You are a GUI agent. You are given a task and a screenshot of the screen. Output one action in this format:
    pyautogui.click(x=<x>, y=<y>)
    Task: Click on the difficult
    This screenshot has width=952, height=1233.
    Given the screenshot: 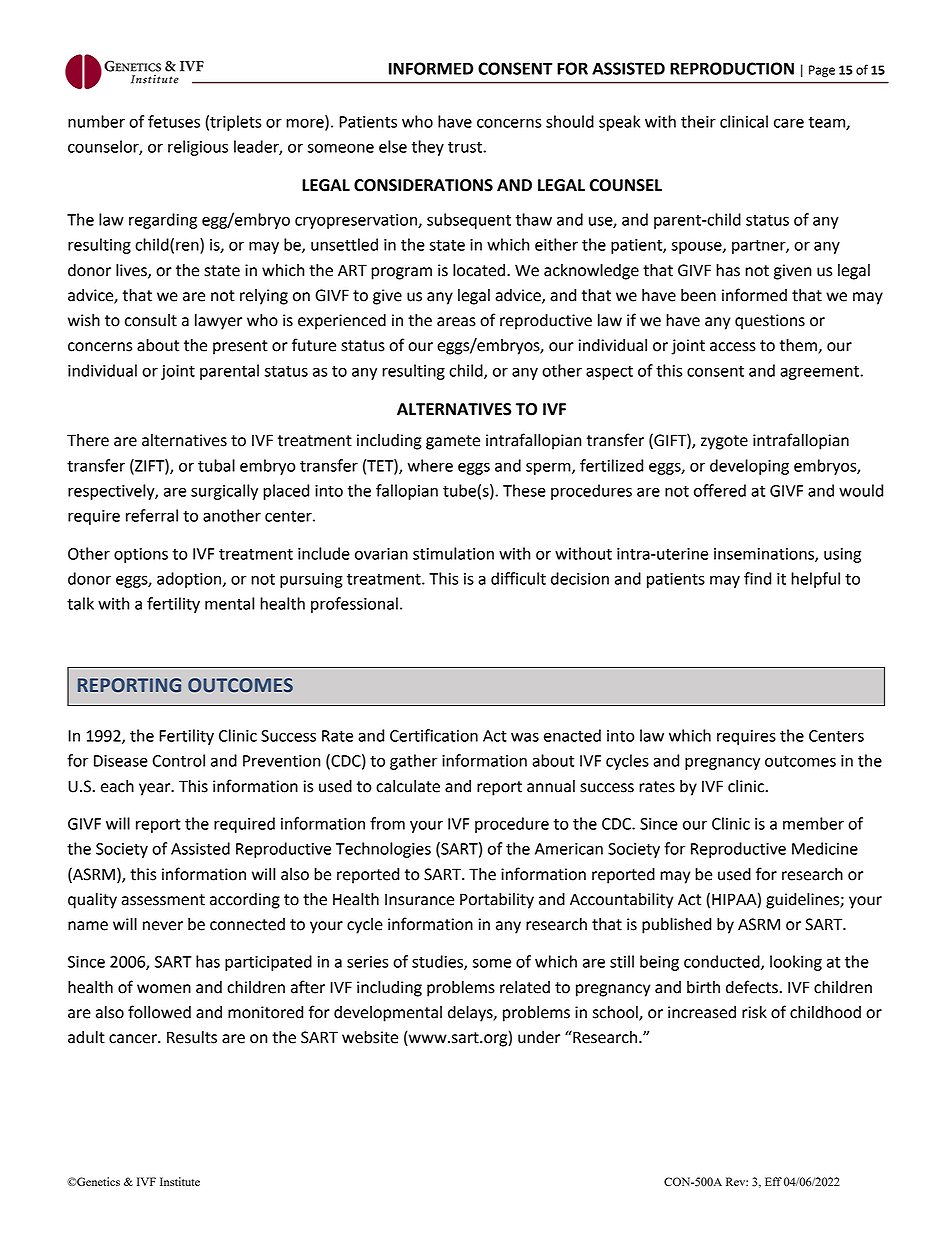 What is the action you would take?
    pyautogui.click(x=518, y=578)
